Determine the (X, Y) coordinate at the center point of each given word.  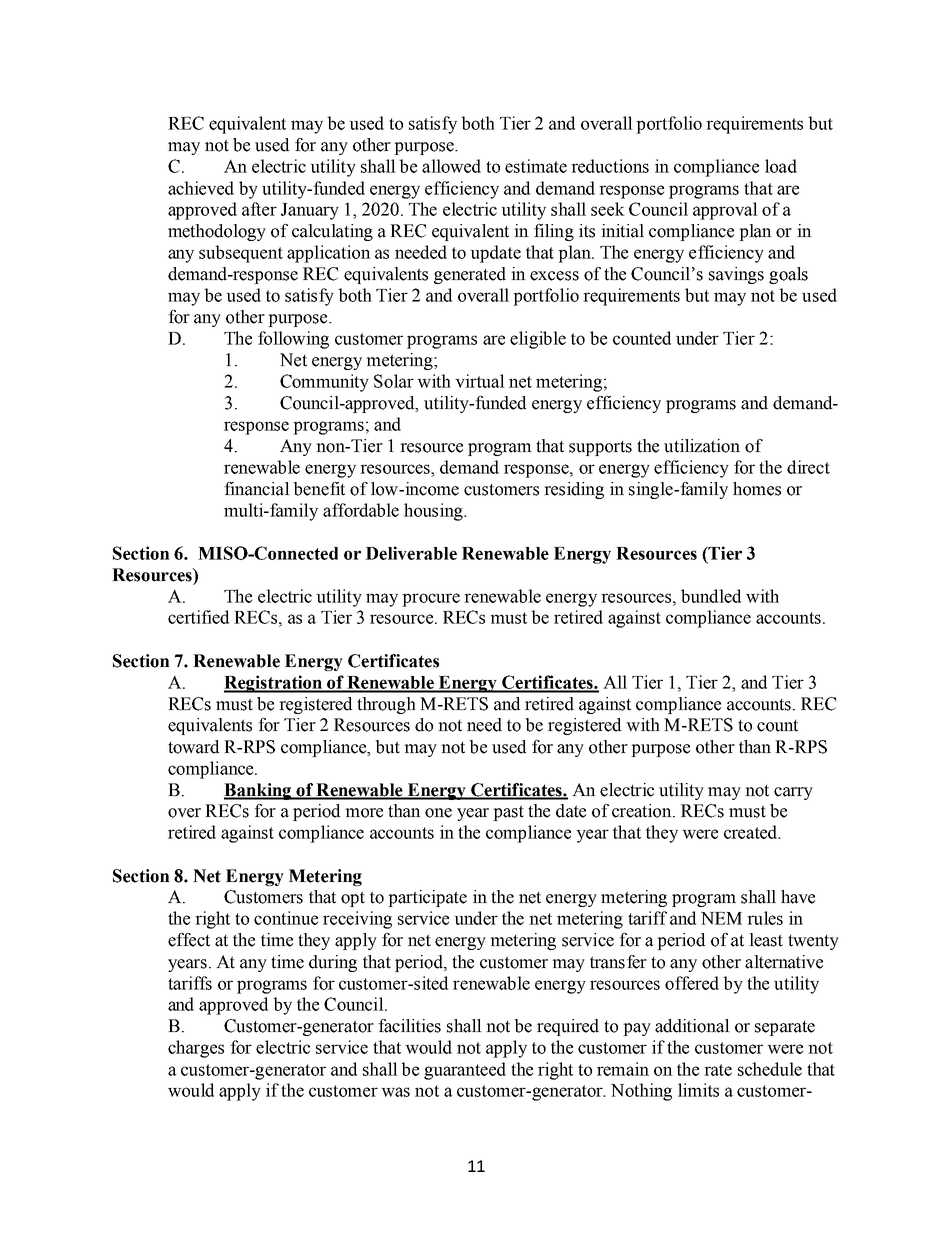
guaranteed (465, 1071)
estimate (536, 166)
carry (793, 793)
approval (725, 211)
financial (257, 489)
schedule (770, 1069)
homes (757, 489)
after (259, 209)
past (508, 813)
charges (196, 1049)
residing (574, 490)
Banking (258, 791)
